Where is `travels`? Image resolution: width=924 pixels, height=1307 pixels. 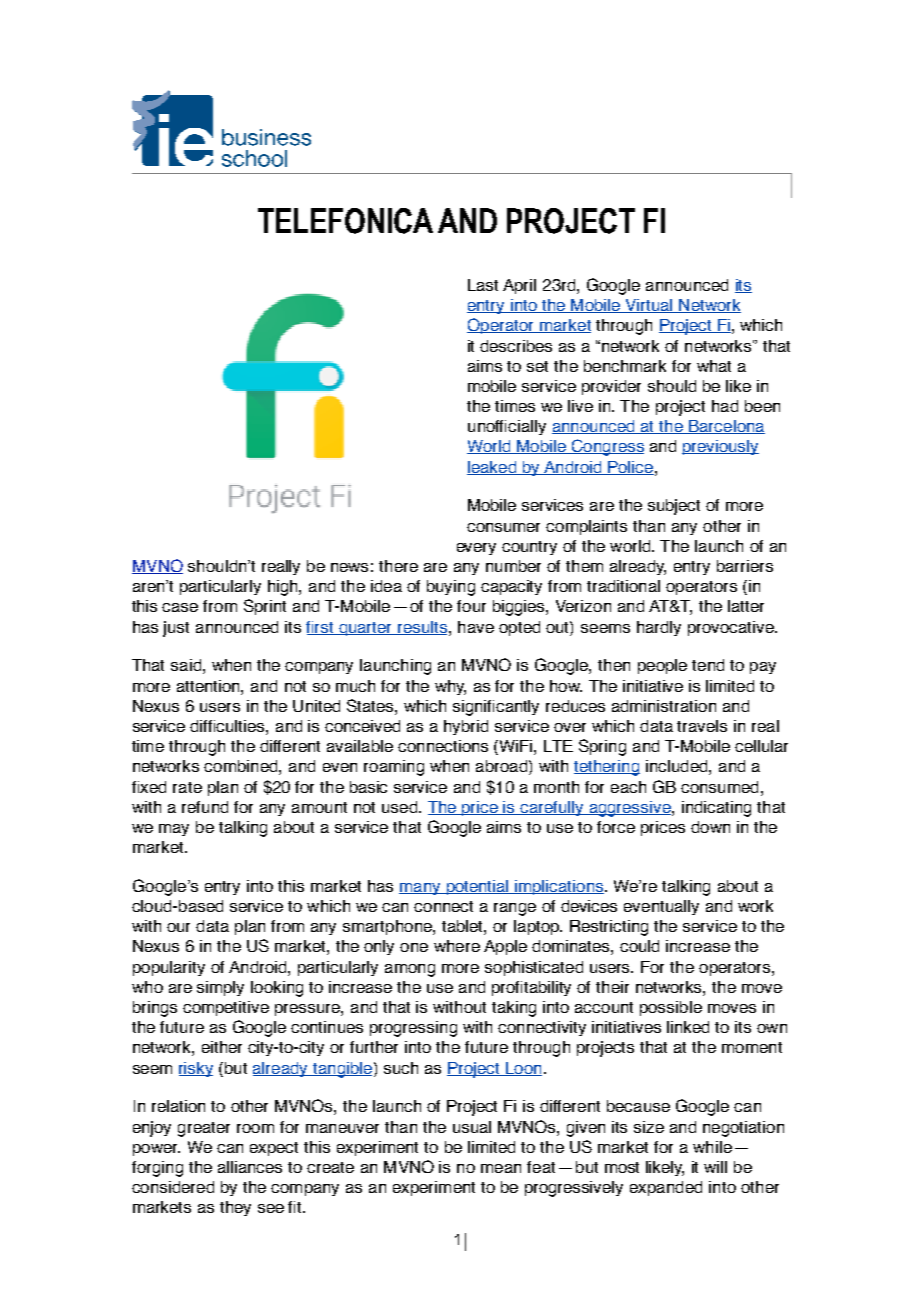
travels is located at coordinates (702, 726).
